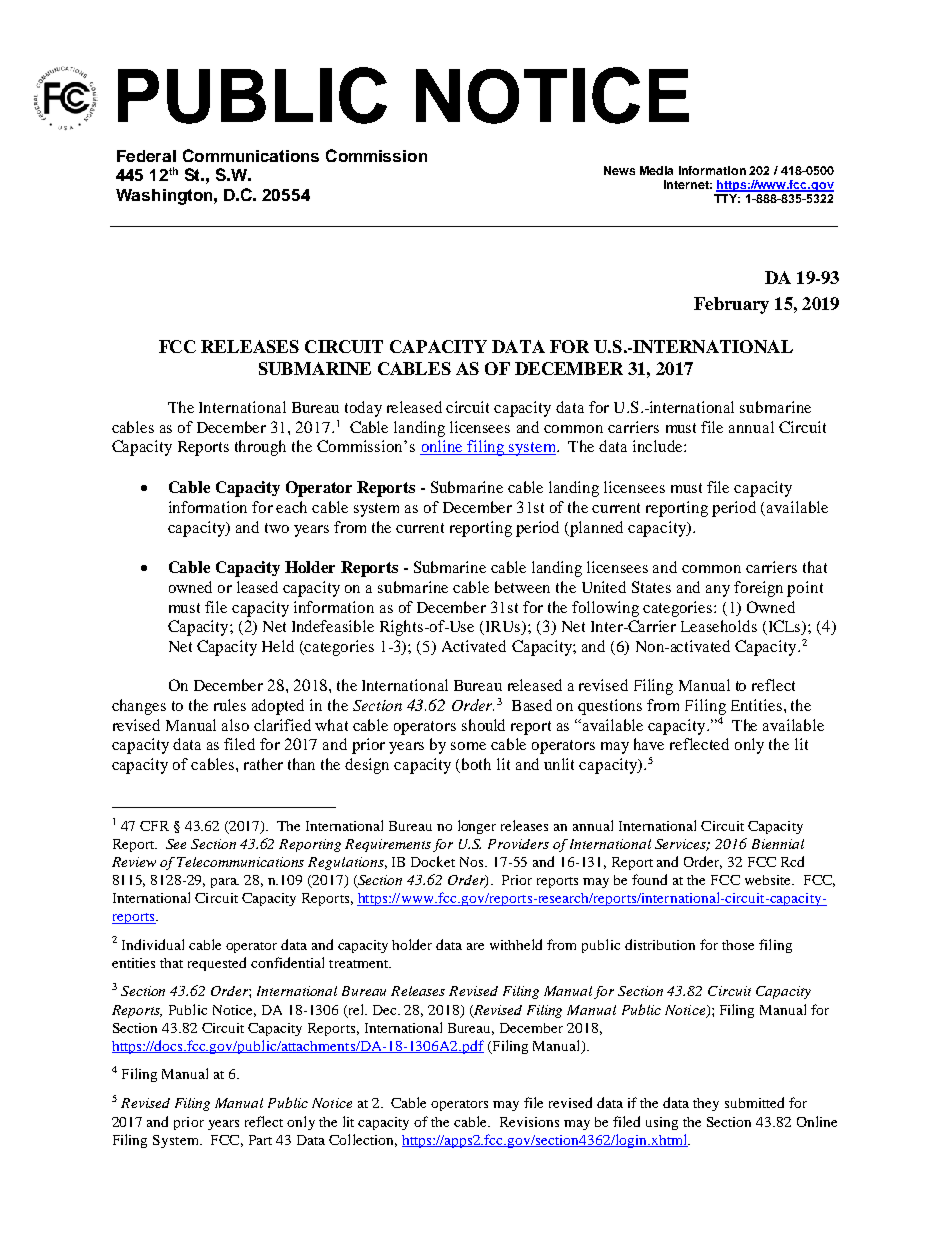  I want to click on Media, so click(656, 170).
